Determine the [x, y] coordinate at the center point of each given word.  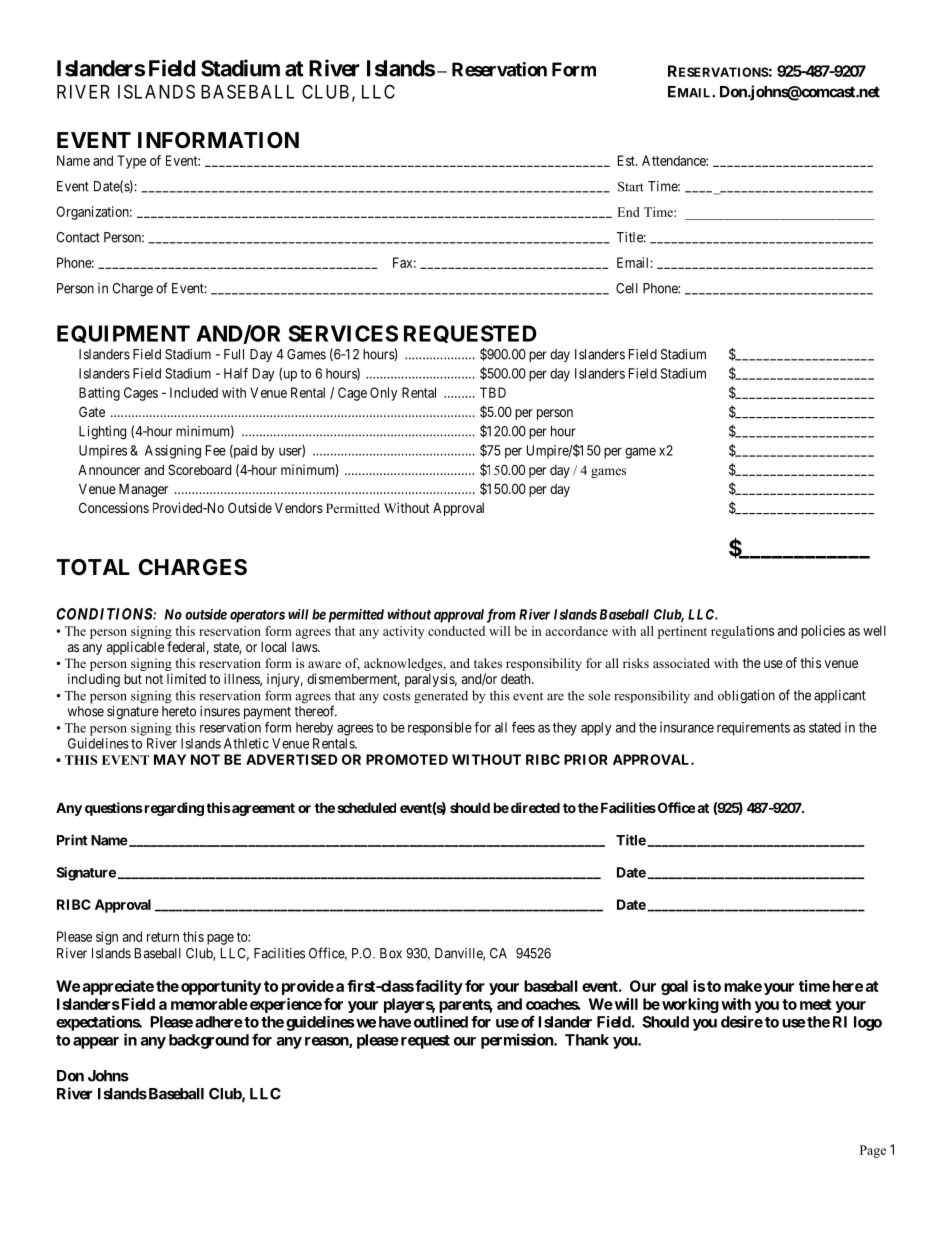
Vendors [299, 507]
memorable [209, 1004]
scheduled [366, 807]
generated [441, 697]
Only [384, 394]
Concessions [114, 507]
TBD [493, 392]
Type [131, 162]
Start [631, 187]
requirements [753, 729]
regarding [173, 809]
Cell [627, 288]
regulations [742, 632]
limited [186, 678]
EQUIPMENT [123, 334]
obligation [746, 697]
